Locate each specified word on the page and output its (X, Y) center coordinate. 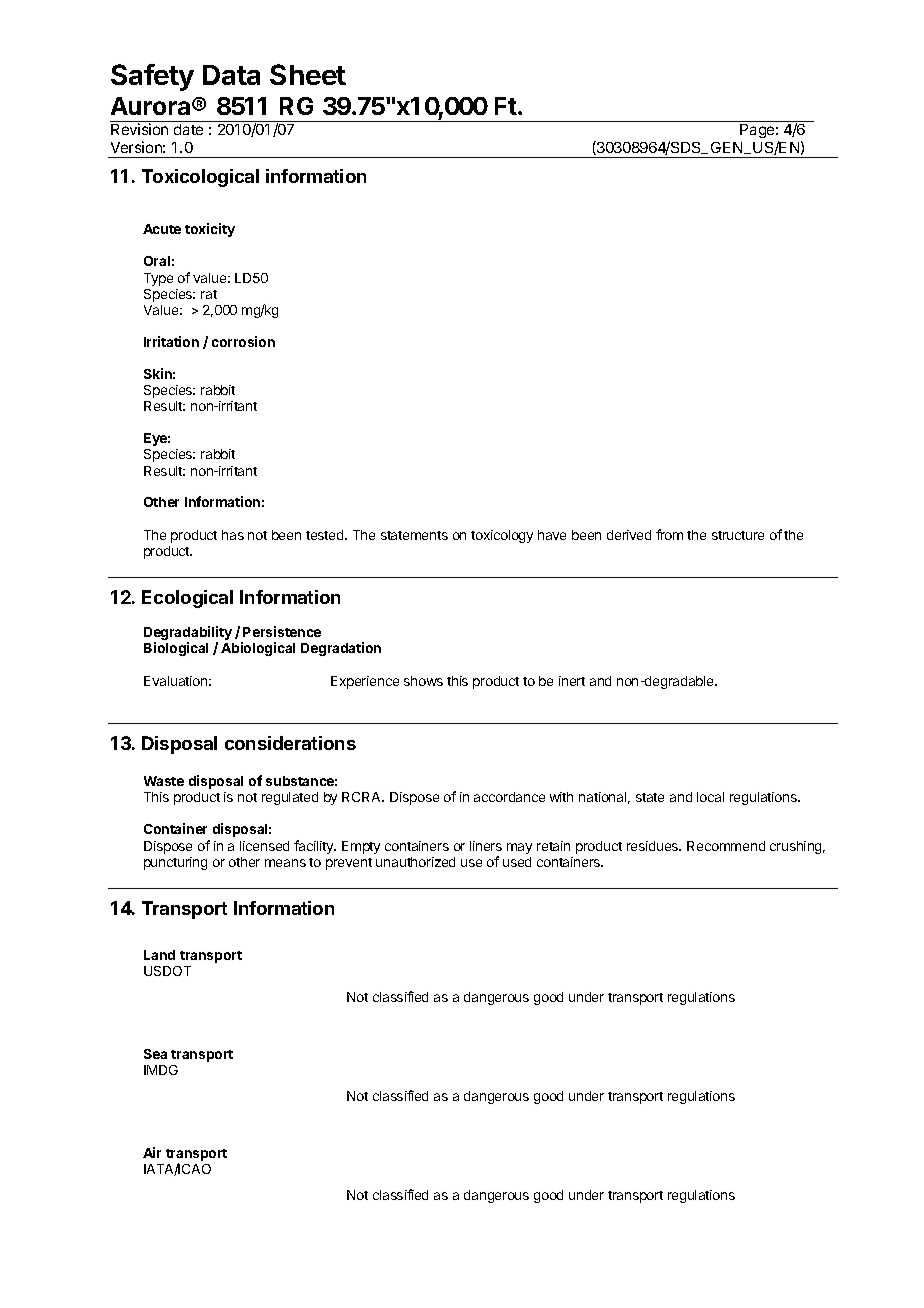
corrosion (243, 341)
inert (572, 681)
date (188, 129)
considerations (290, 743)
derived (629, 535)
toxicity (210, 230)
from (669, 534)
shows (423, 681)
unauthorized (415, 862)
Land (159, 955)
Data (231, 75)
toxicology (502, 536)
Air (152, 1152)
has (233, 535)
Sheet (308, 74)
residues (654, 846)
